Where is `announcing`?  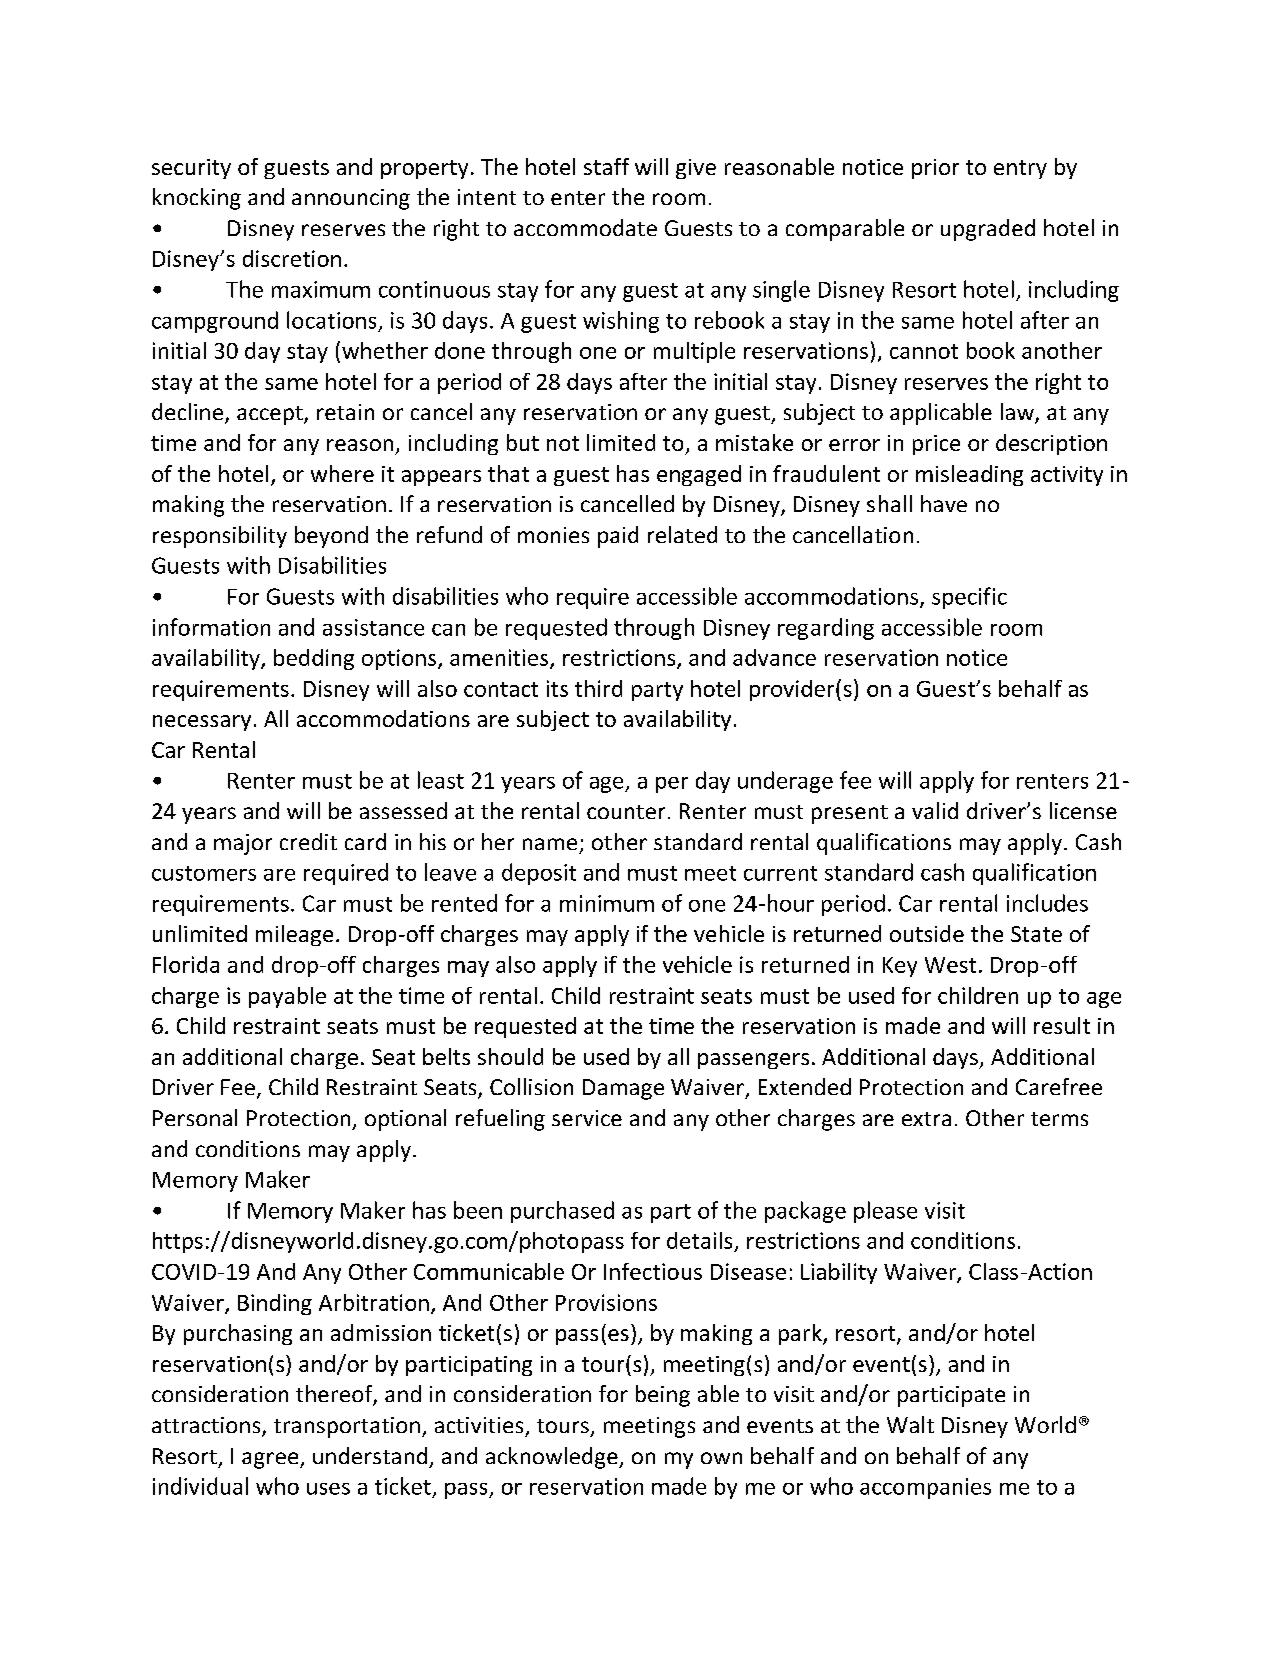
announcing is located at coordinates (351, 199).
